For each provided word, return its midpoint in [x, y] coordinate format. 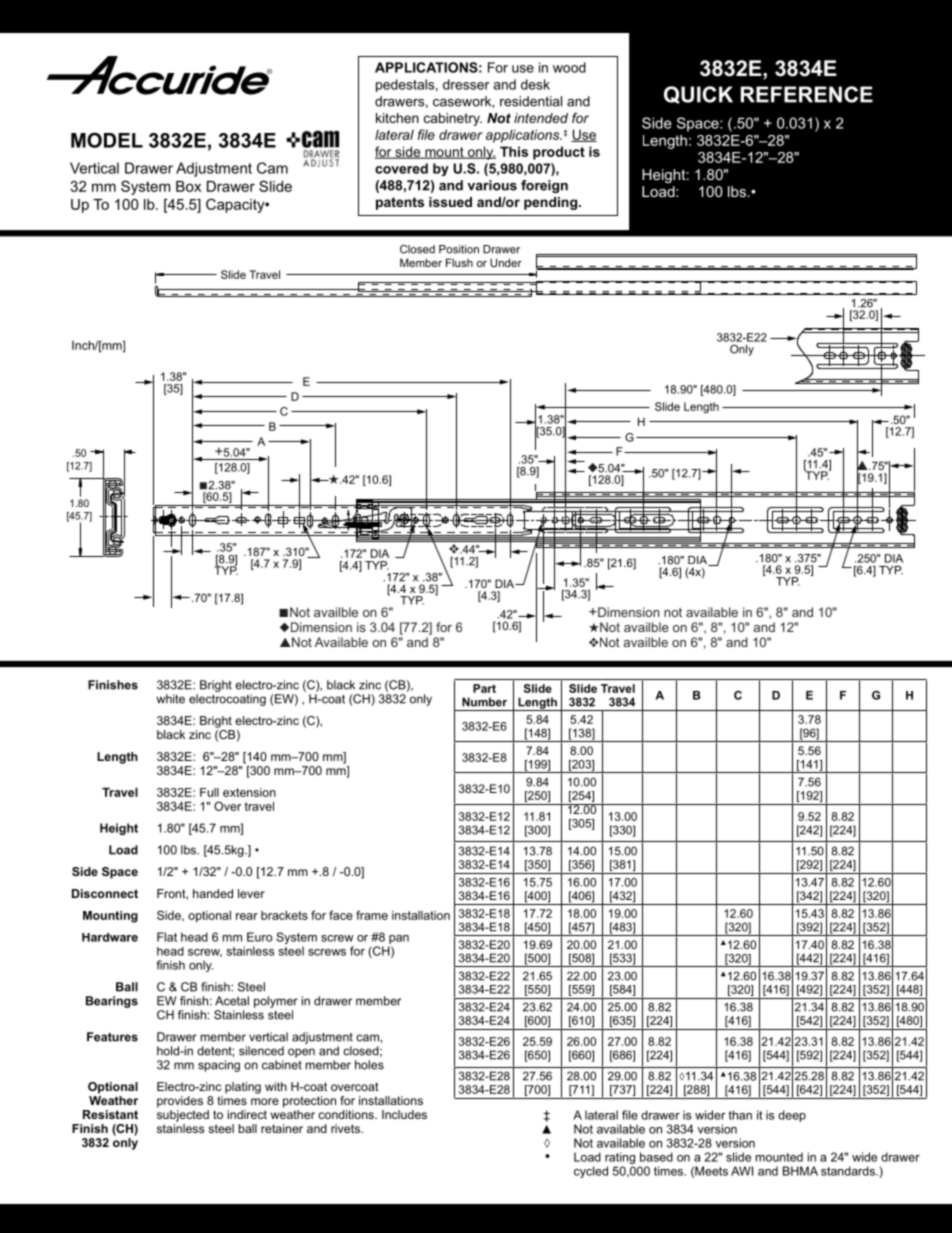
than [740, 1115]
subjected [183, 1116]
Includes [404, 1114]
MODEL [107, 140]
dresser [466, 84]
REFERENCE [807, 94]
